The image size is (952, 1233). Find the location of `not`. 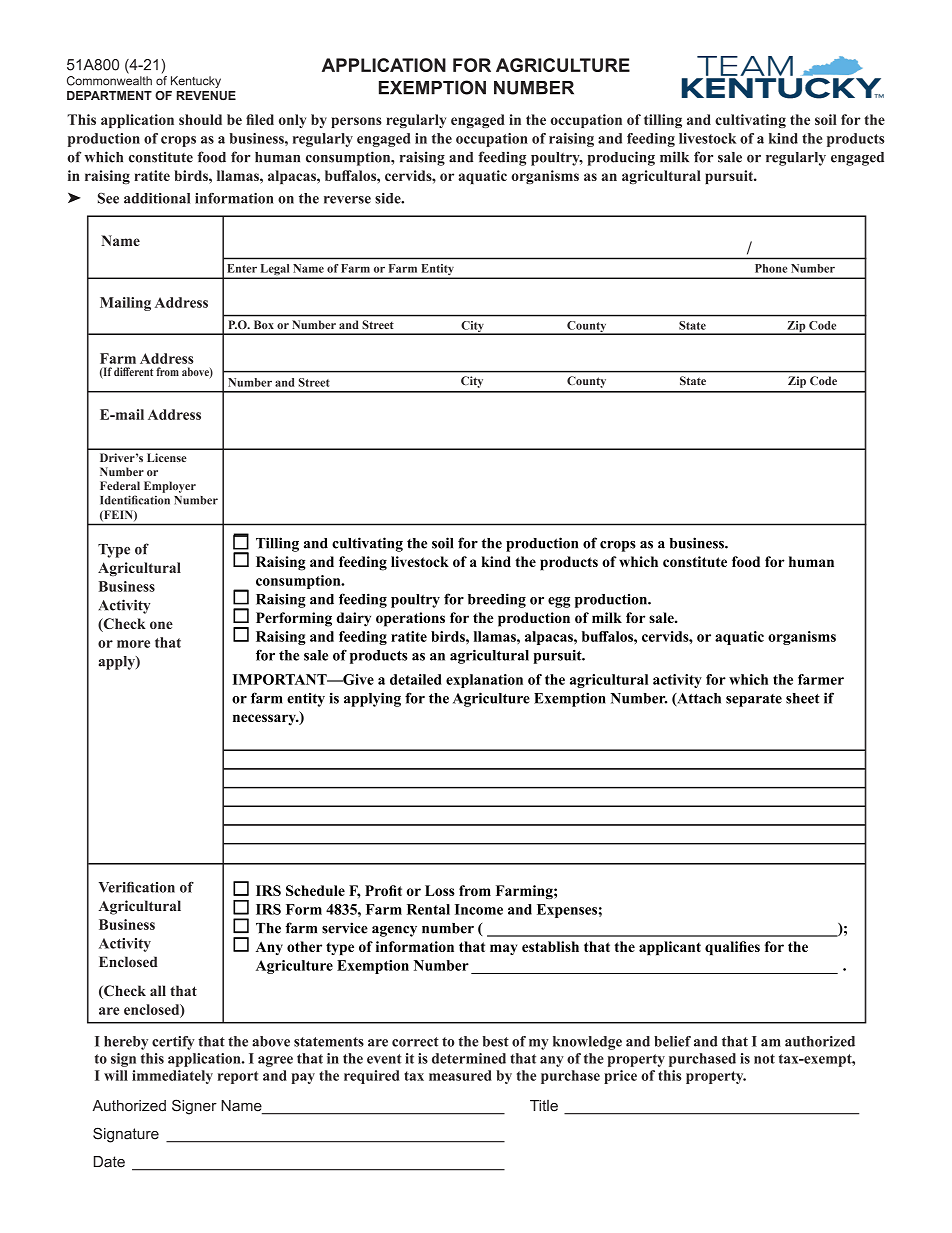

not is located at coordinates (764, 1059).
